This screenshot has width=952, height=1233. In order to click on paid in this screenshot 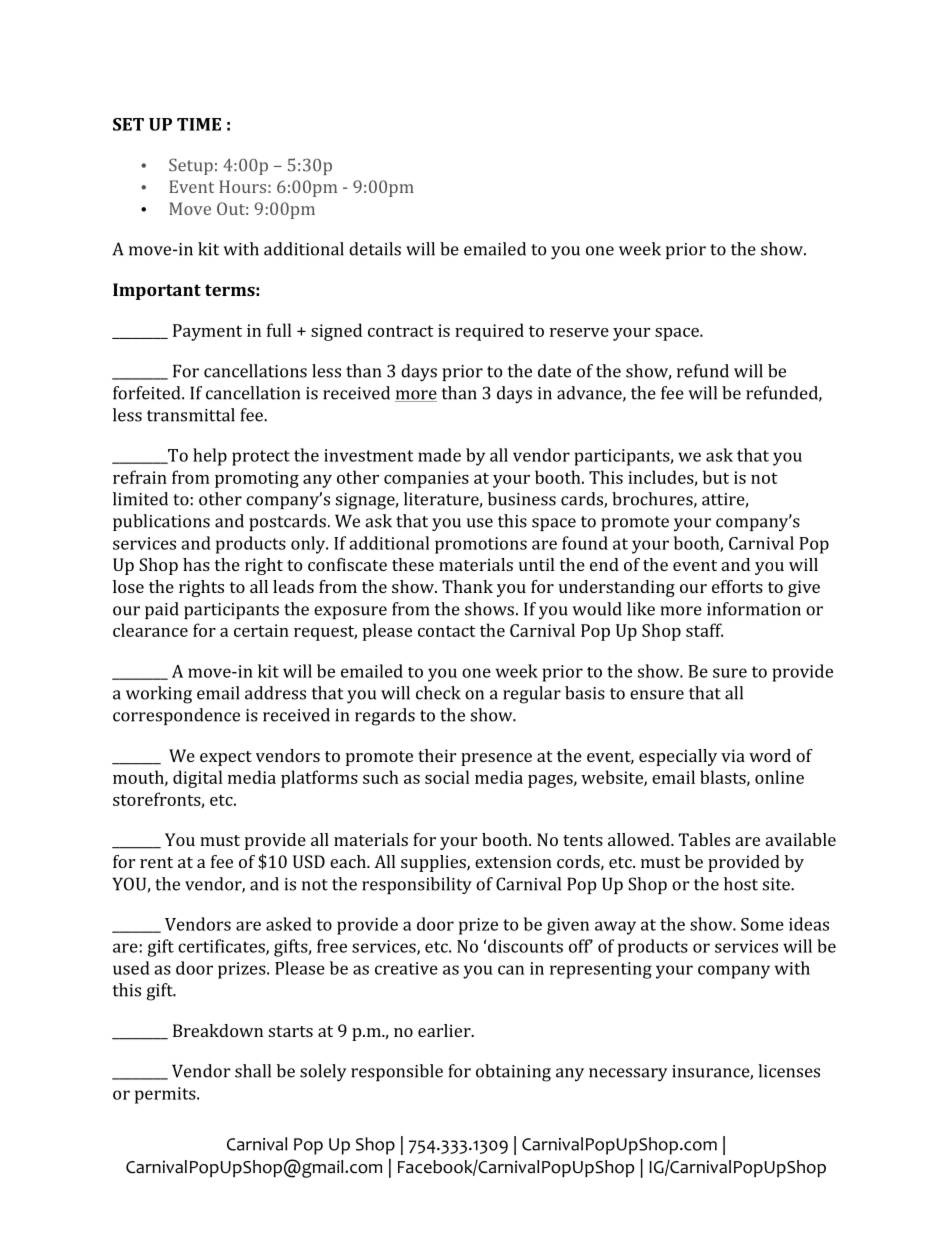, I will do `click(162, 610)`.
